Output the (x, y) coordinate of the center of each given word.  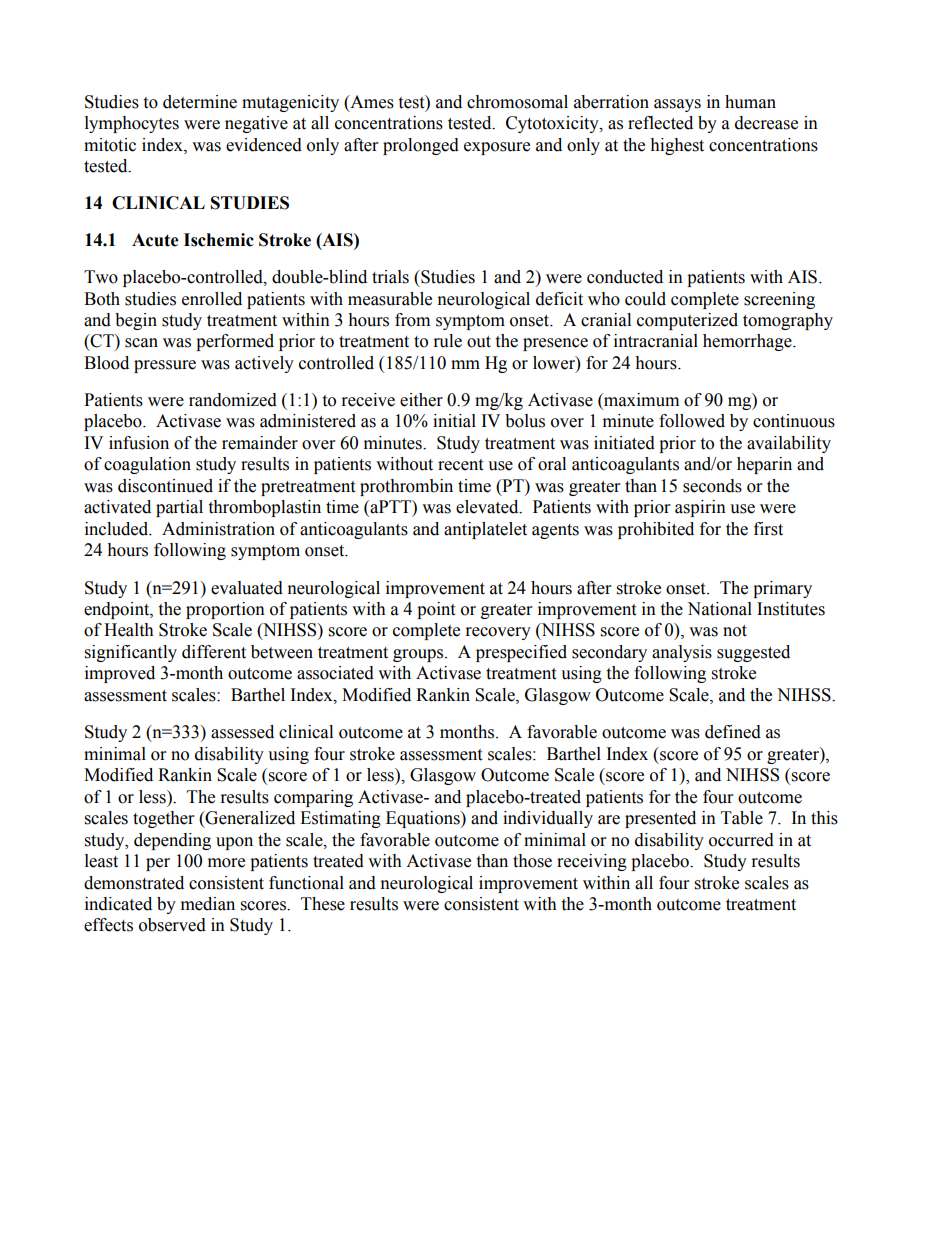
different (214, 652)
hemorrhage (748, 342)
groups (419, 655)
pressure (165, 366)
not (735, 631)
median (208, 904)
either (421, 400)
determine (200, 102)
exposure (497, 148)
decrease (766, 123)
